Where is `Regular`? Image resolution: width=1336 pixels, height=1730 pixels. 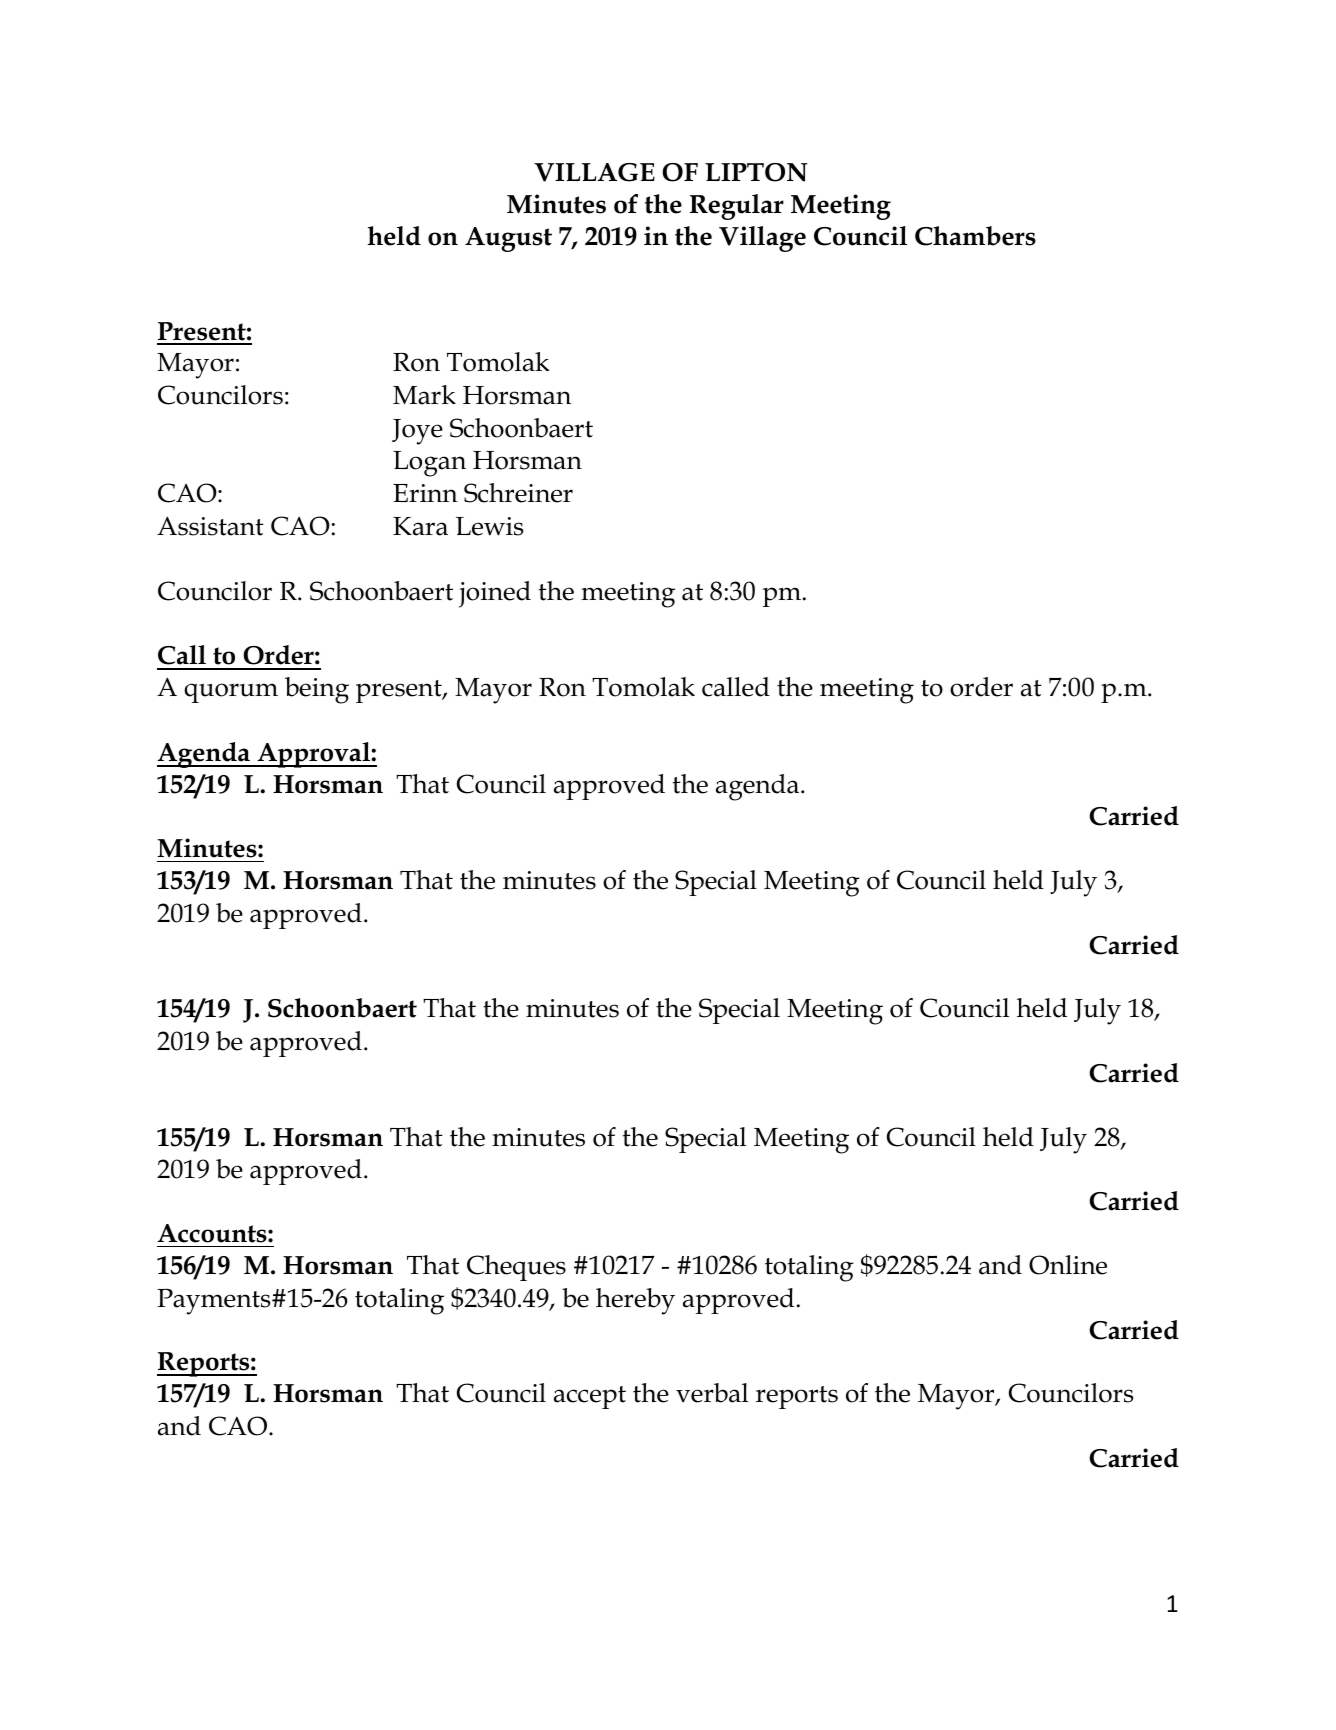 Regular is located at coordinates (737, 207).
